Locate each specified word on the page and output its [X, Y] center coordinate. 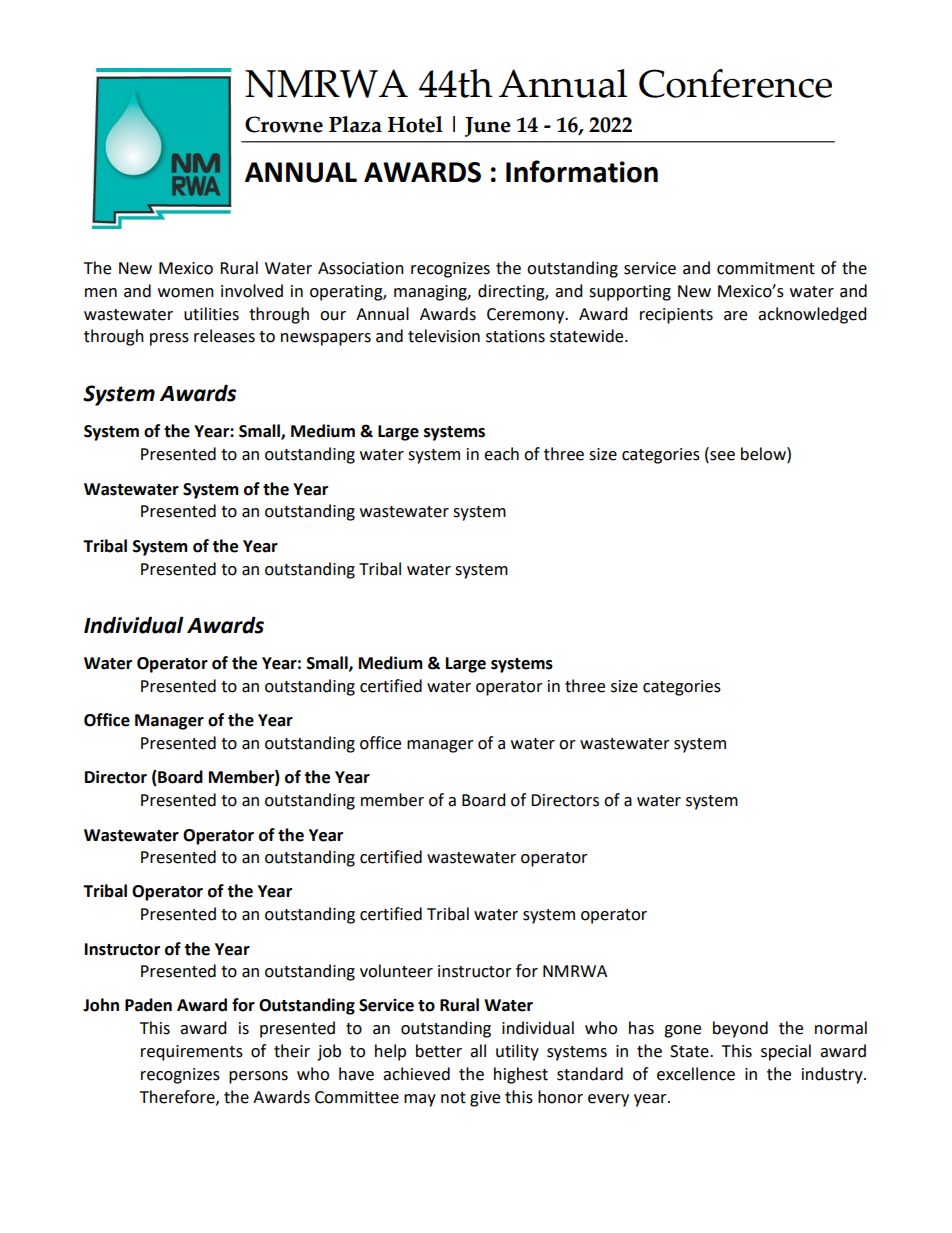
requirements [192, 1053]
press [169, 339]
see [721, 457]
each [501, 454]
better [439, 1051]
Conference [735, 83]
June [488, 127]
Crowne [284, 124]
